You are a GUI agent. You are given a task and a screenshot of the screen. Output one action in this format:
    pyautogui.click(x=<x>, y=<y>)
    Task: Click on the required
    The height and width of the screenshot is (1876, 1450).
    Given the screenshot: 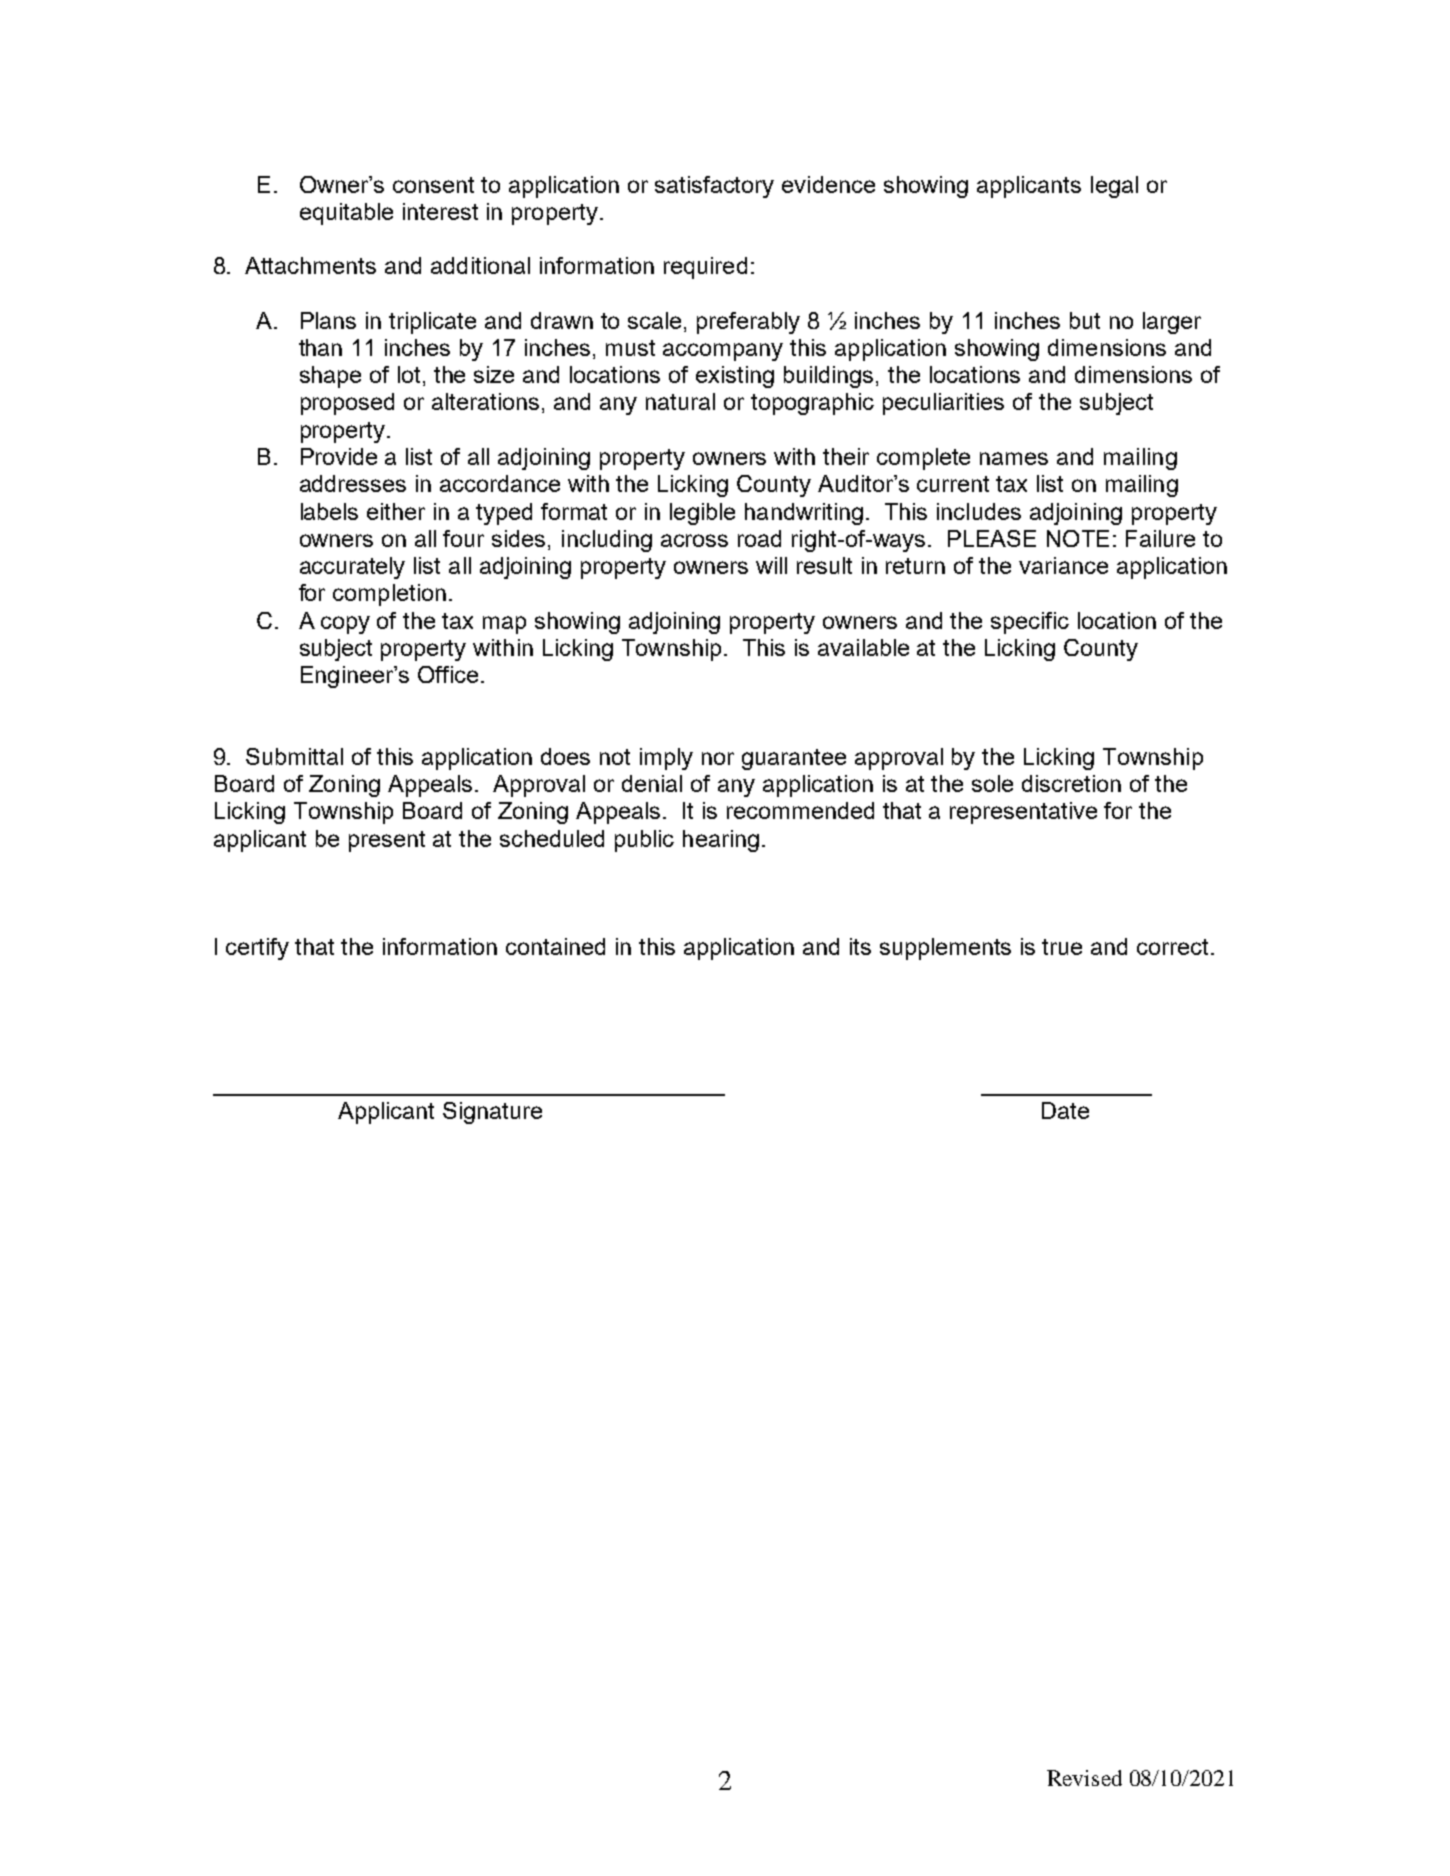 What is the action you would take?
    pyautogui.click(x=705, y=268)
